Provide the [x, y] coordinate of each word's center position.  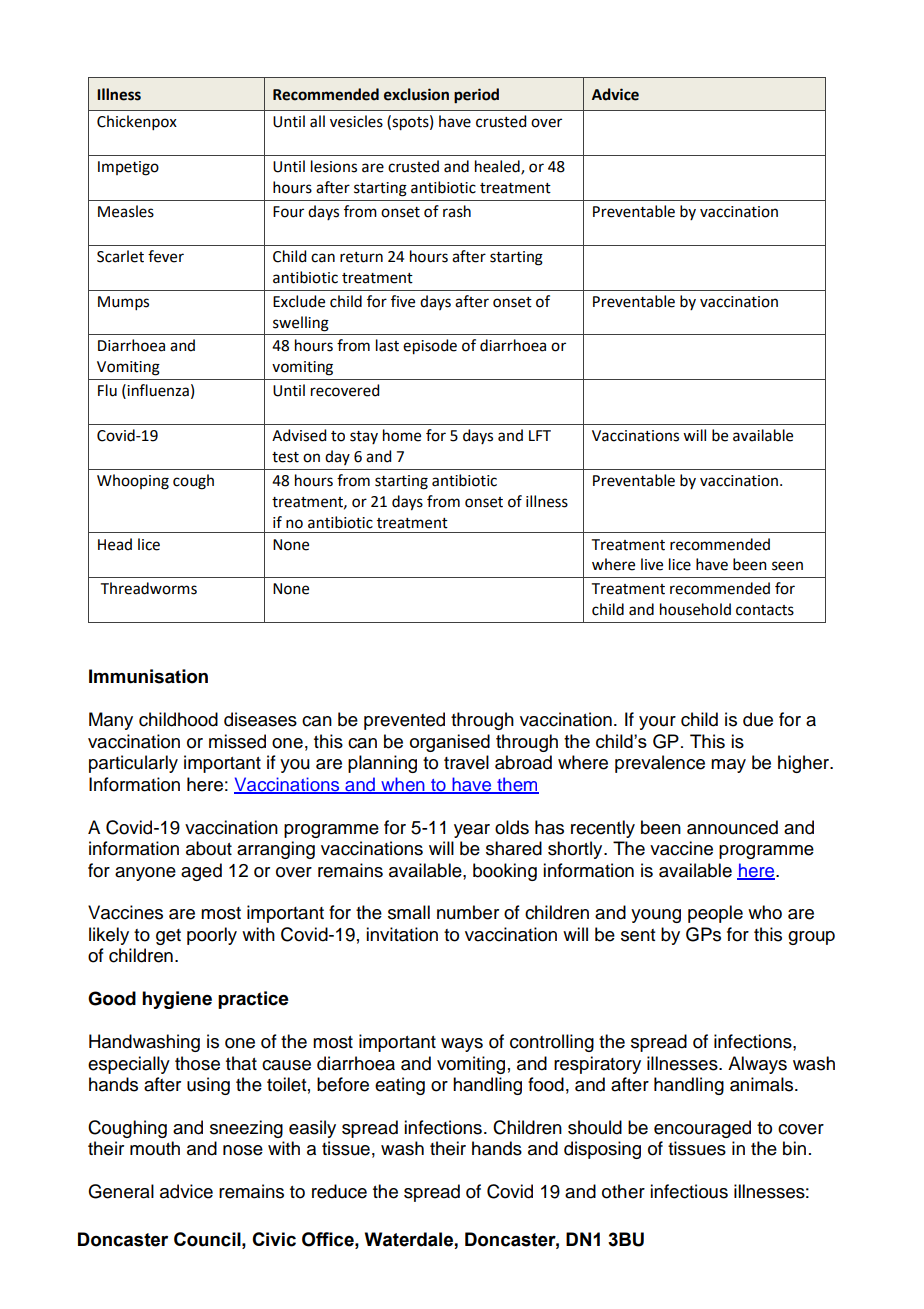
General [121, 1191]
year [472, 831]
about [209, 848]
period [476, 96]
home [402, 435]
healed [498, 167]
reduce [339, 1191]
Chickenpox [137, 122]
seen [787, 566]
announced [732, 827]
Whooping [133, 482]
